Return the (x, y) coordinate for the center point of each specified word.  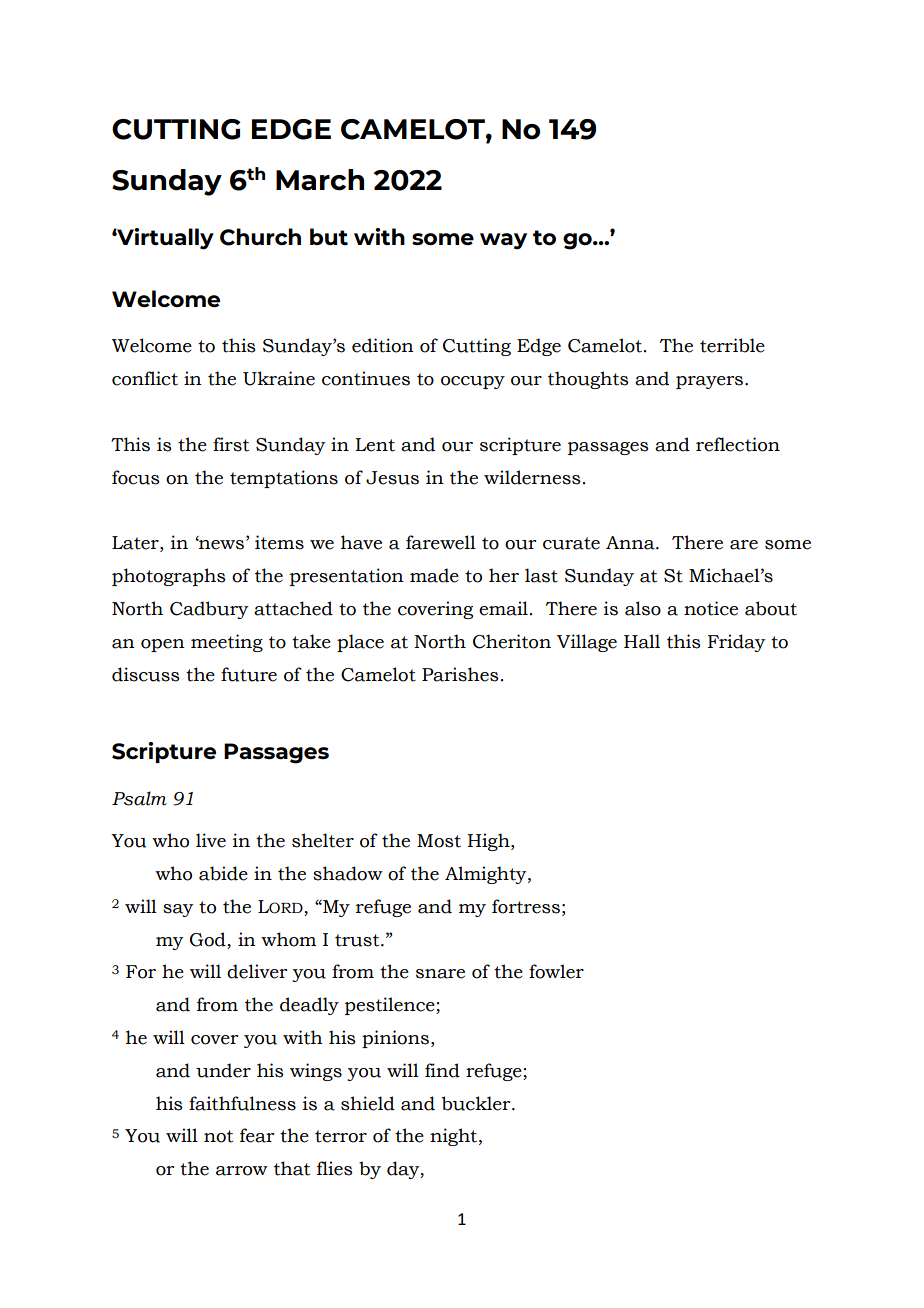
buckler (477, 1103)
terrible (732, 345)
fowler (556, 971)
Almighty (487, 875)
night (455, 1137)
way (503, 241)
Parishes (460, 674)
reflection (738, 444)
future (249, 674)
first (231, 444)
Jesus (392, 478)
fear (257, 1135)
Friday (736, 643)
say (178, 910)
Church (260, 237)
